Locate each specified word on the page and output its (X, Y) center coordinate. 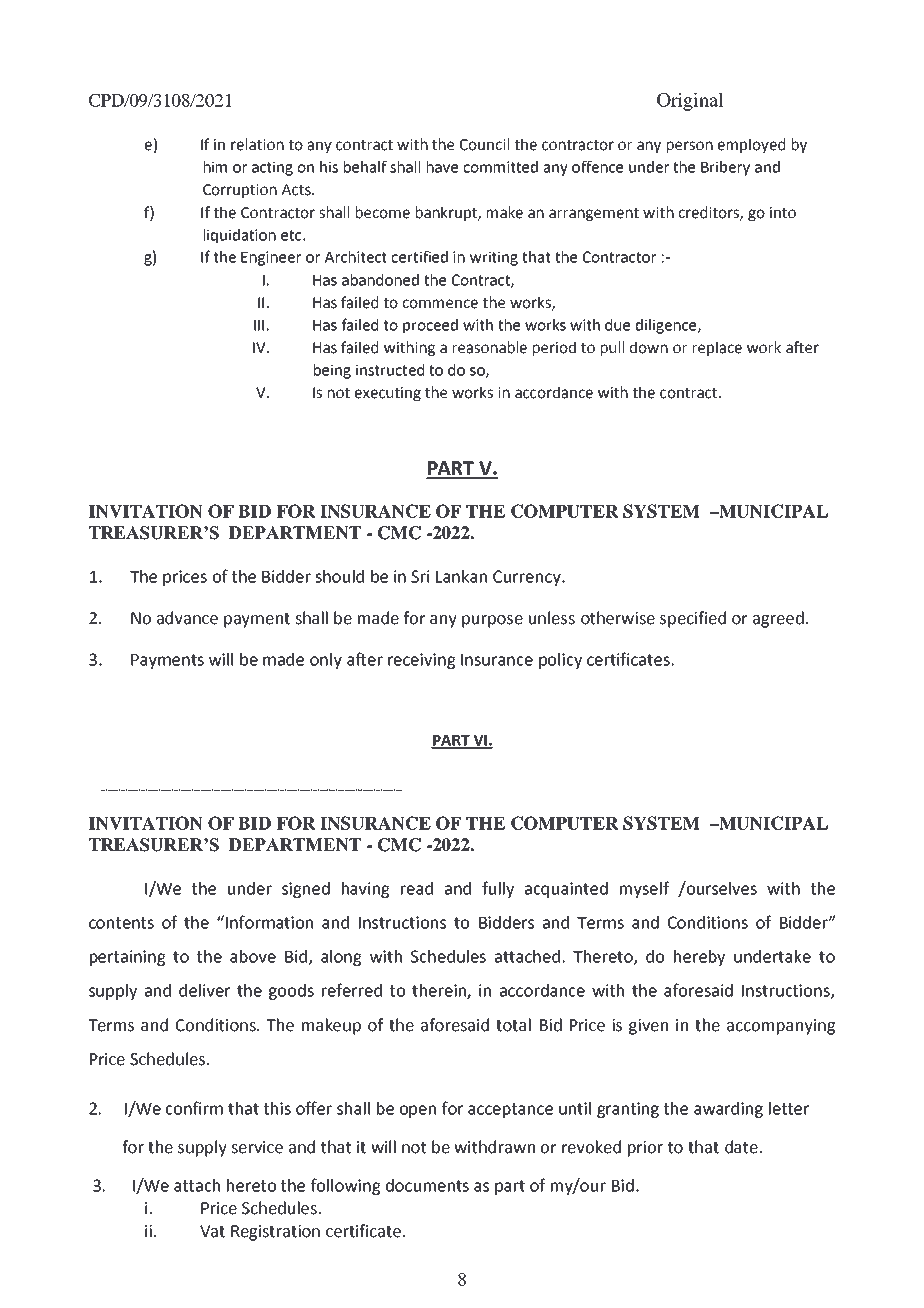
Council (484, 144)
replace (717, 348)
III (259, 325)
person (690, 147)
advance (187, 618)
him (215, 167)
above (253, 956)
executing (388, 394)
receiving (421, 661)
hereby (699, 958)
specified (693, 619)
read (417, 888)
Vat (212, 1231)
